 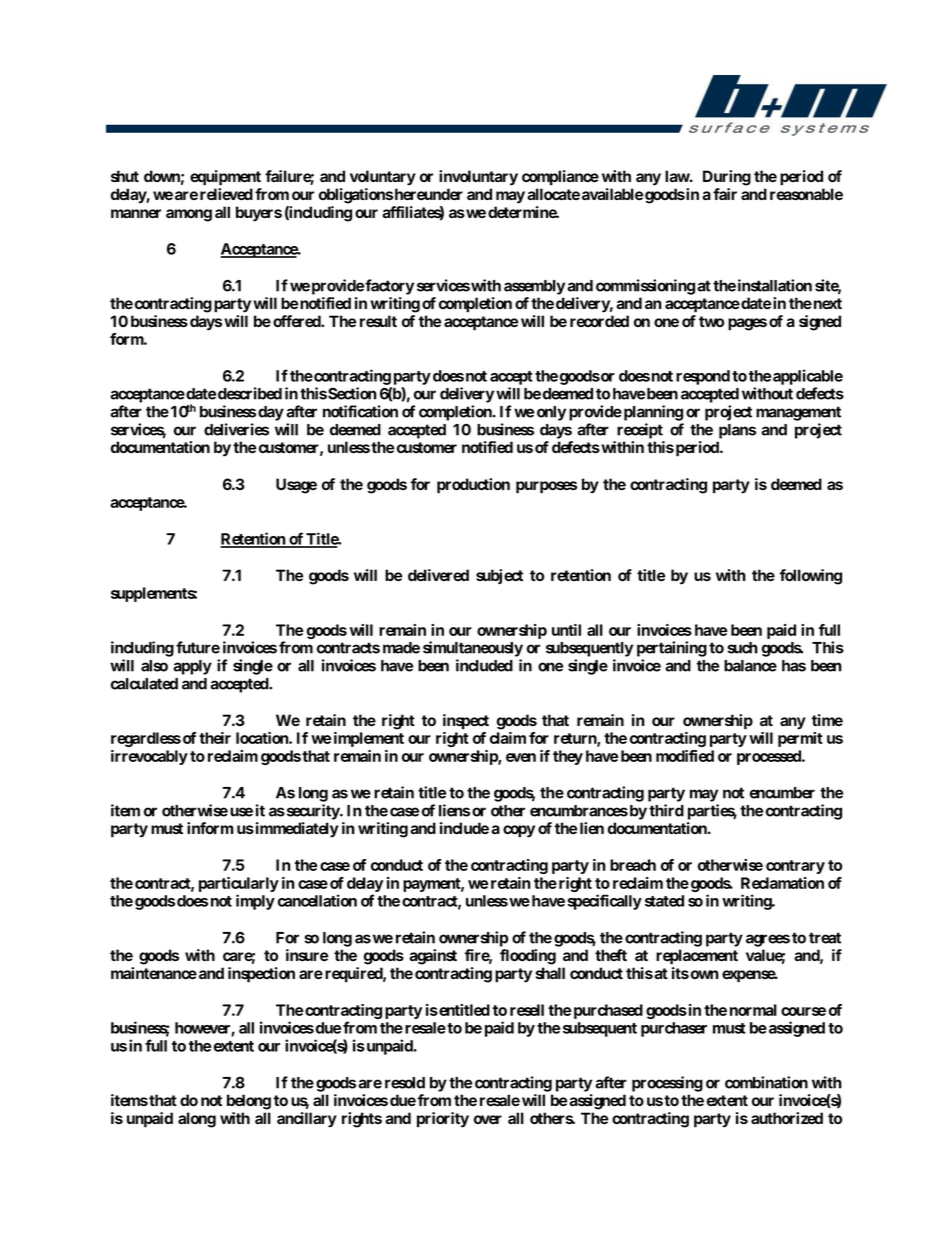 I want to click on irrevocably, so click(x=149, y=757).
